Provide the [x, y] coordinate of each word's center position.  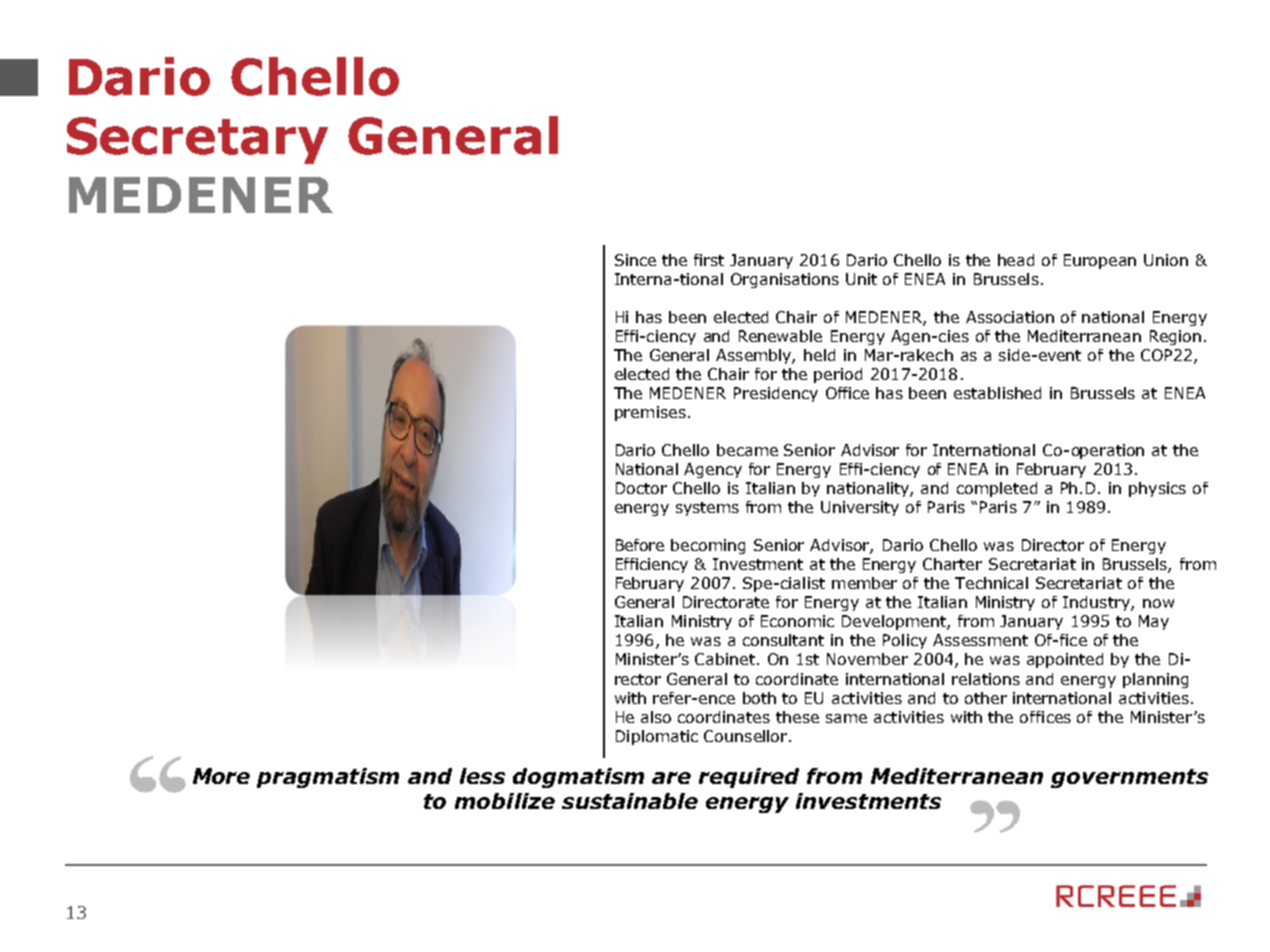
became [747, 450]
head [1016, 260]
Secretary [197, 140]
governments [1129, 778]
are [671, 778]
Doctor [641, 488]
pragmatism [328, 778]
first [709, 260]
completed [997, 489]
